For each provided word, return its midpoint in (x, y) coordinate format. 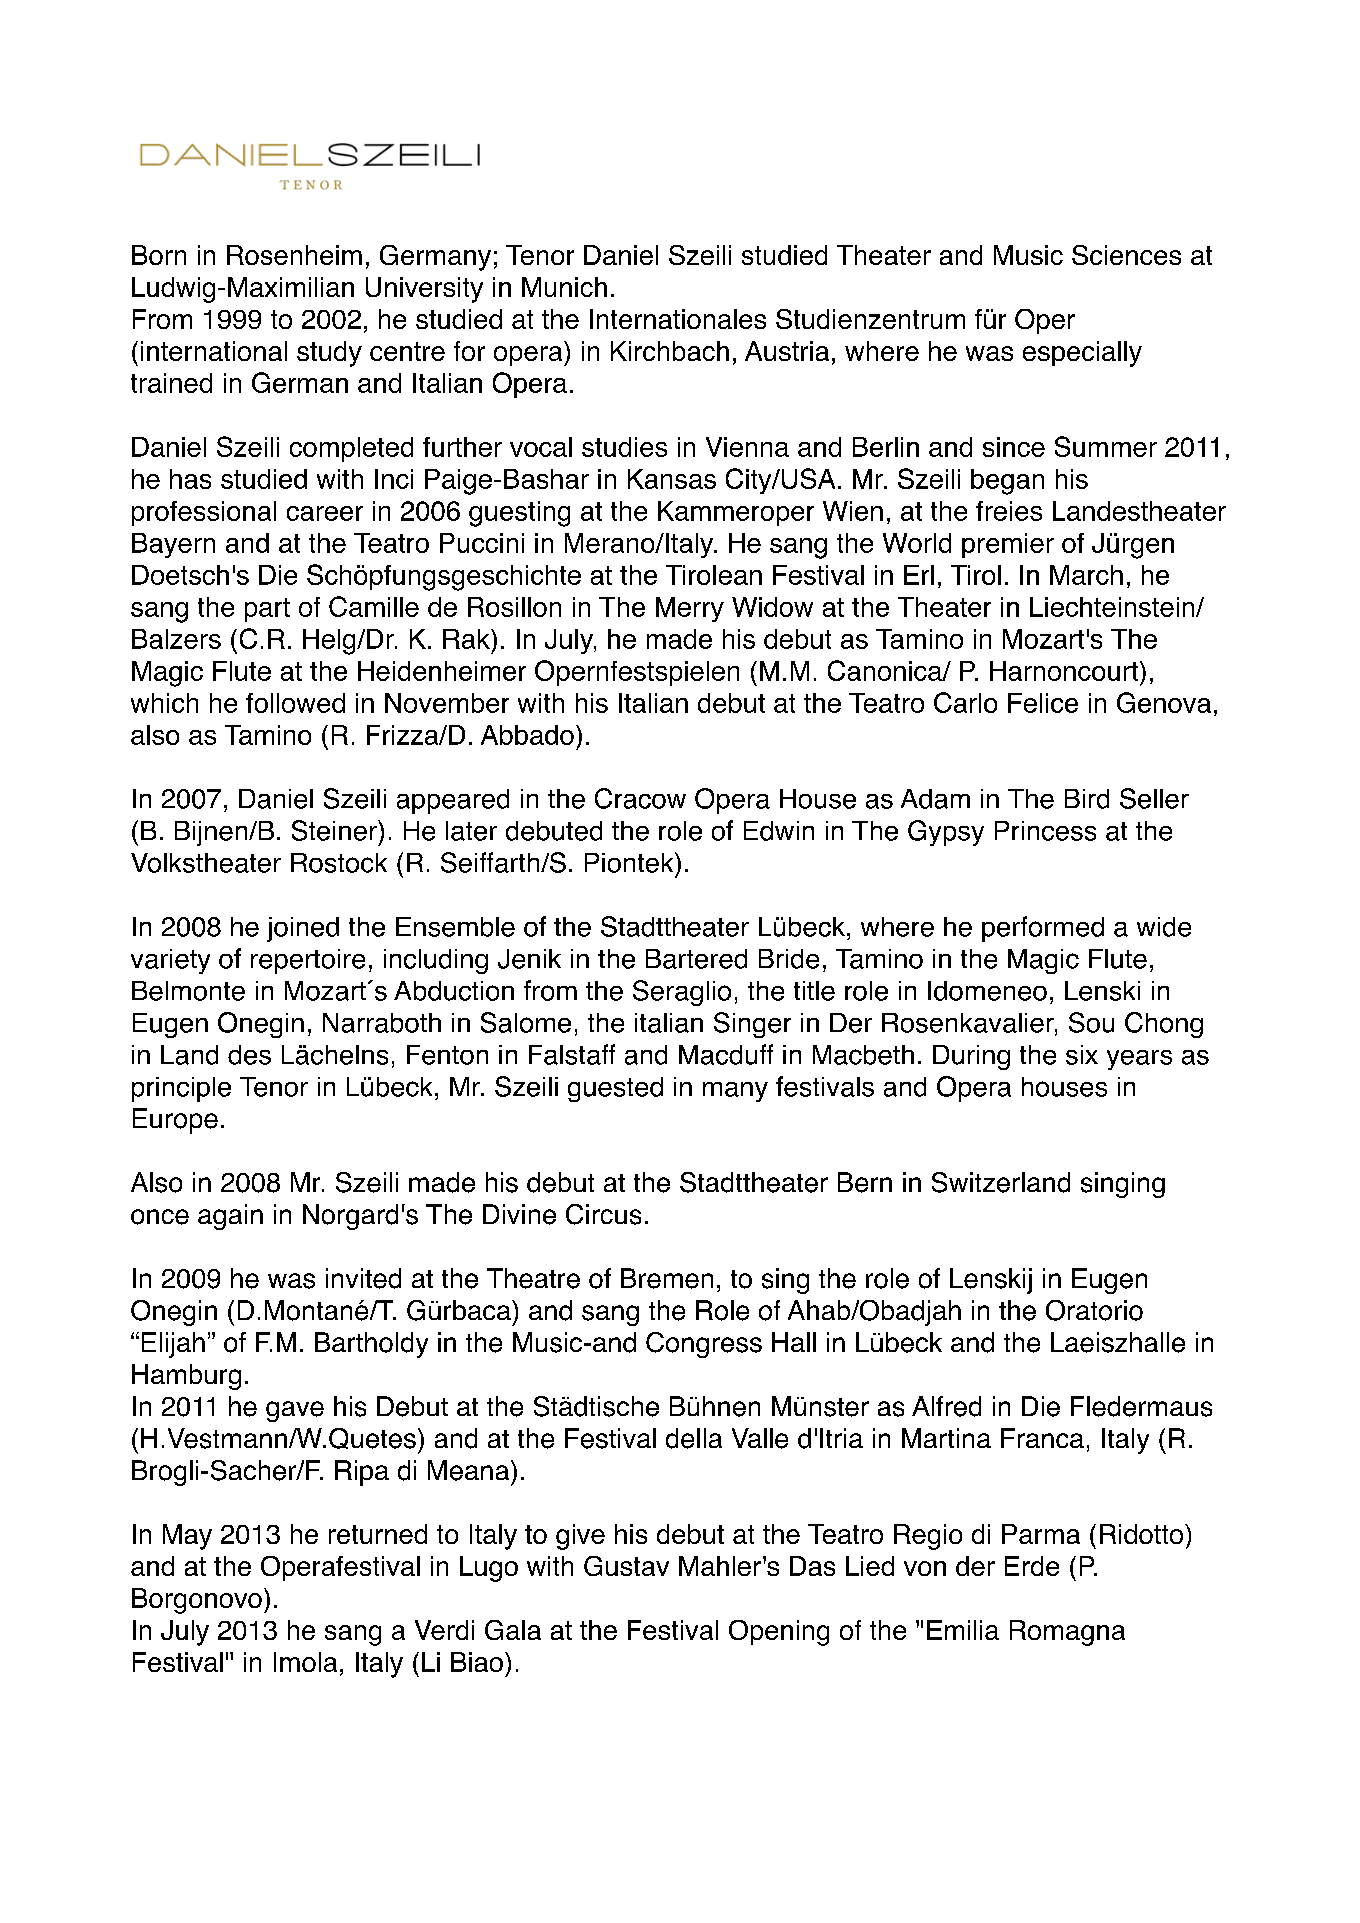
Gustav (626, 1566)
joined (303, 929)
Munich (564, 287)
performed (1043, 929)
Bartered (696, 959)
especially (1082, 354)
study (329, 354)
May (187, 1537)
